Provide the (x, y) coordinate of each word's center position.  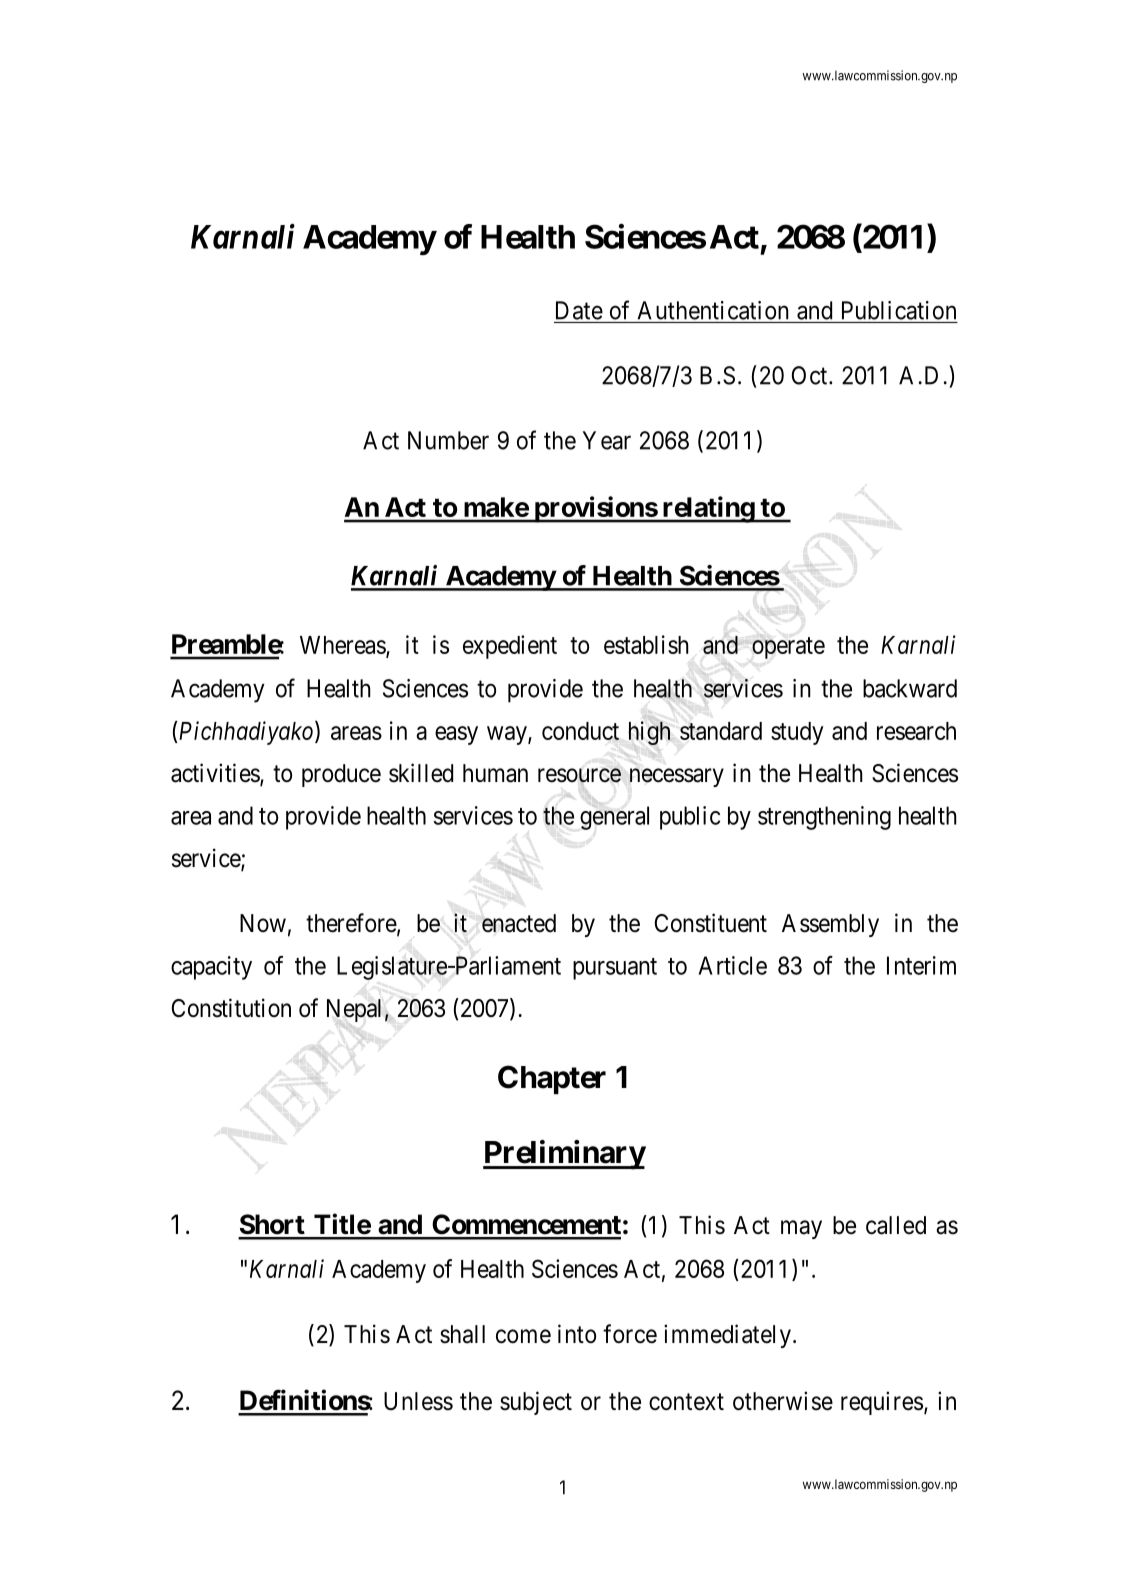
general (614, 818)
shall (462, 1334)
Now (263, 923)
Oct (811, 375)
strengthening (824, 818)
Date (579, 310)
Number (448, 440)
